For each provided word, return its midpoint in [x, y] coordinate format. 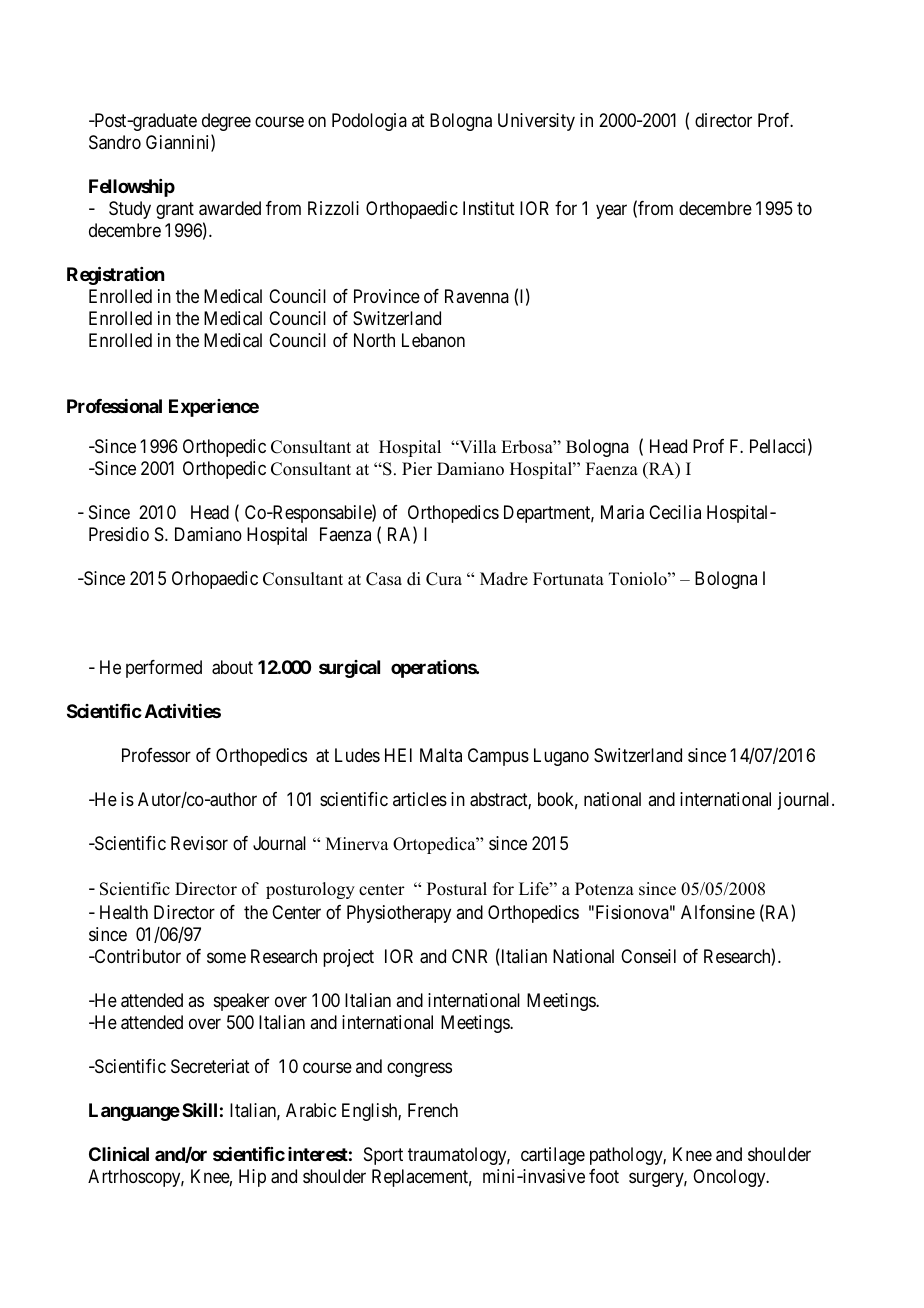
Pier [417, 469]
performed [164, 669]
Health [124, 912]
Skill [199, 1110]
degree [226, 122]
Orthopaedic [412, 210]
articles [420, 799]
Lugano [561, 757]
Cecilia [675, 512]
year [611, 212]
